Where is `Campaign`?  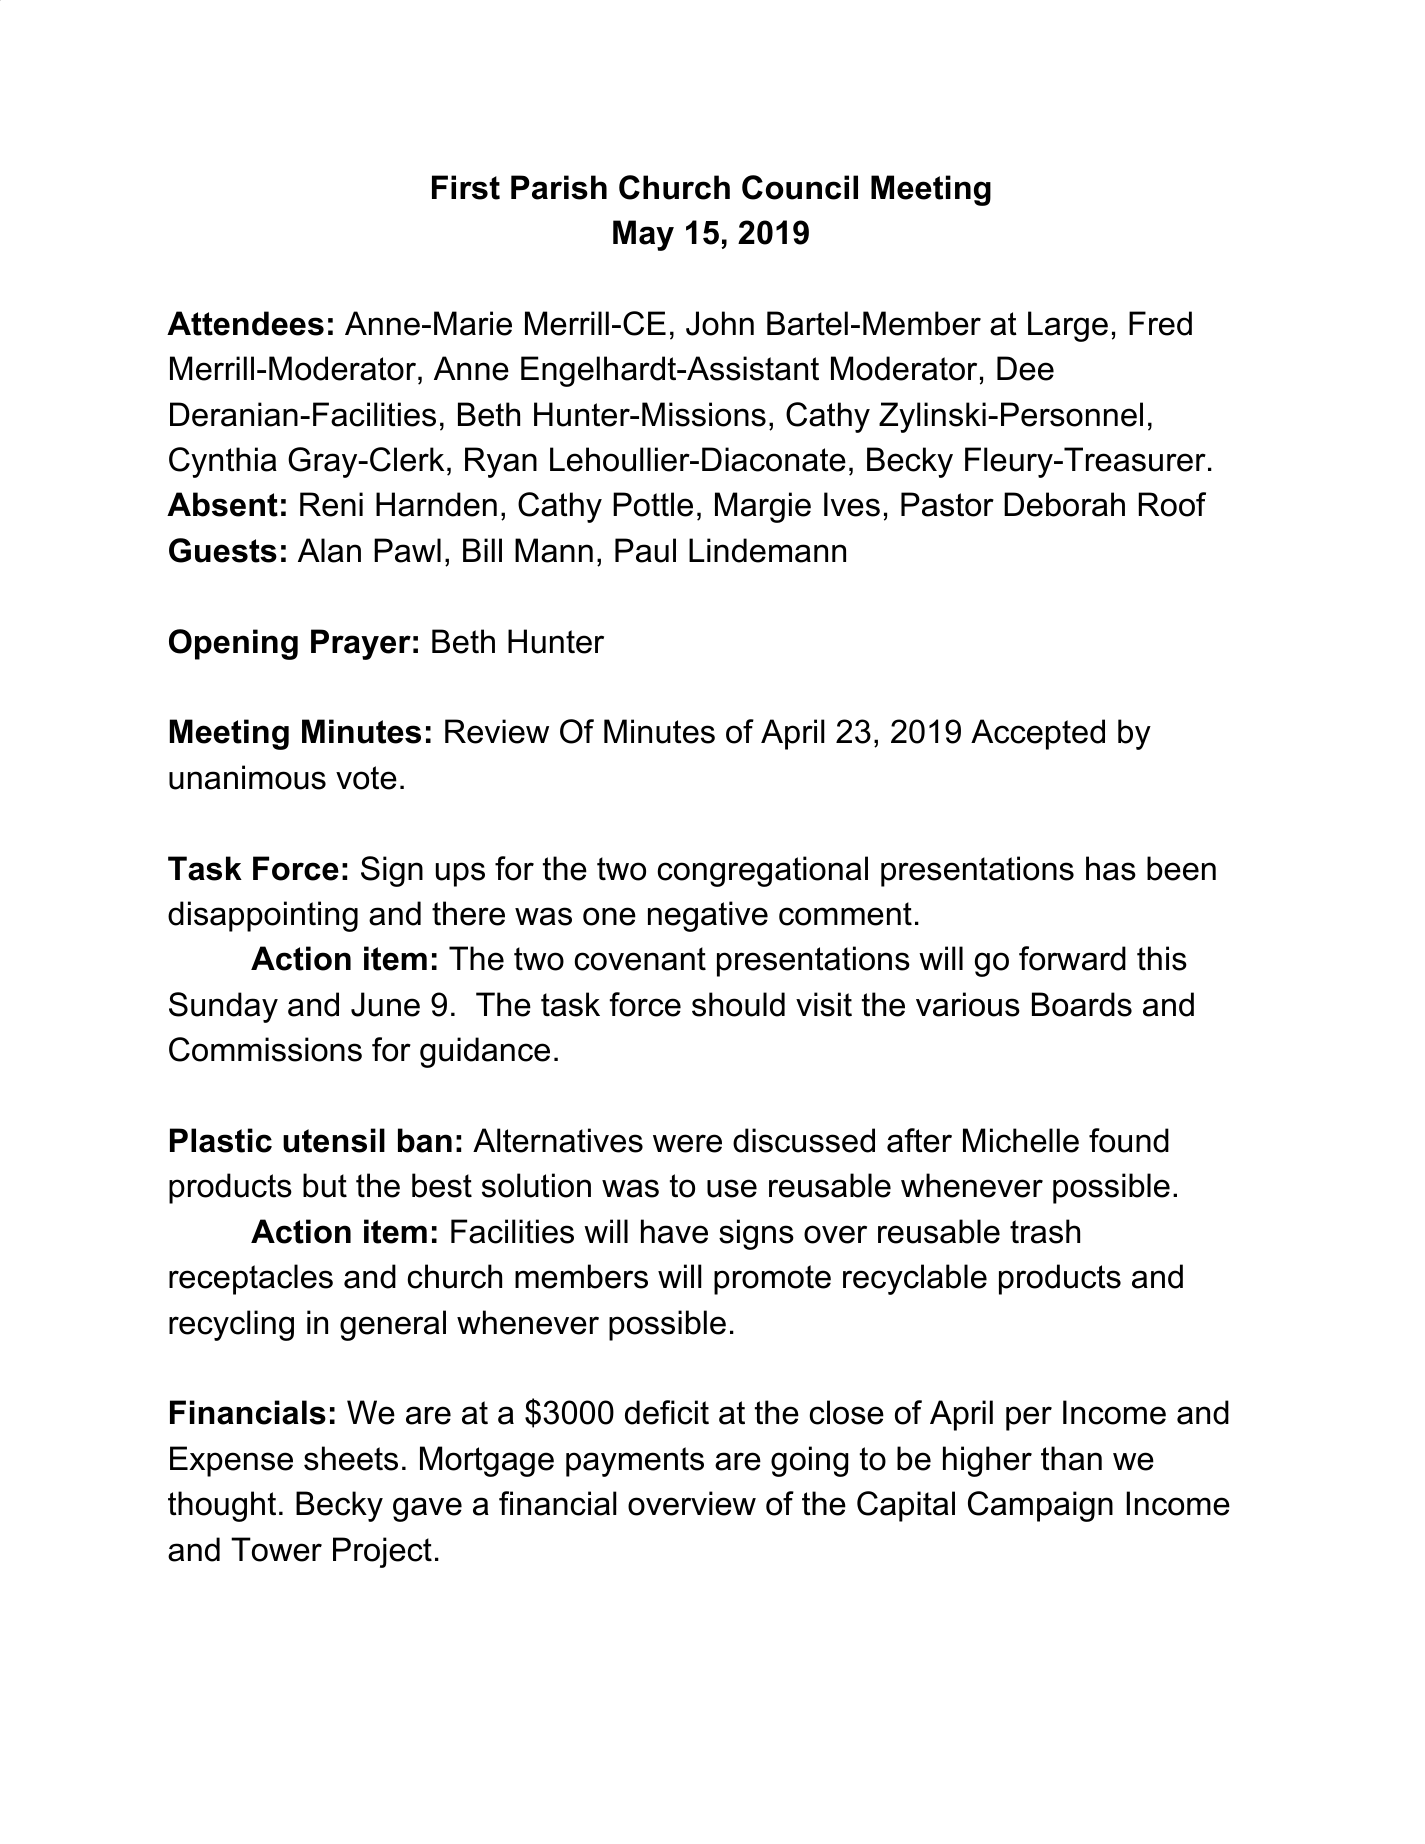
Campaign is located at coordinates (1040, 1506).
